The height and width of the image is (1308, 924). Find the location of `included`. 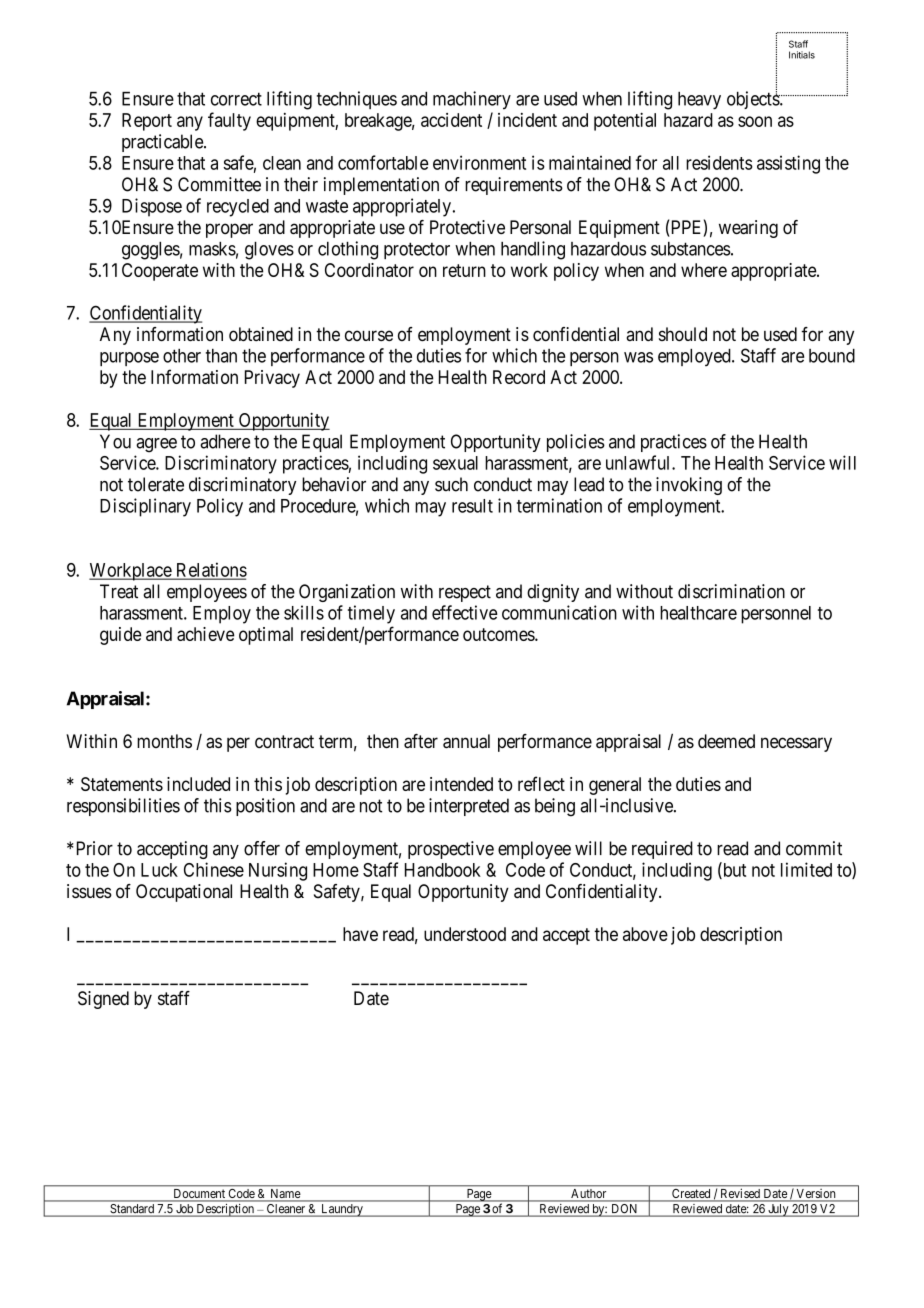

included is located at coordinates (198, 784).
